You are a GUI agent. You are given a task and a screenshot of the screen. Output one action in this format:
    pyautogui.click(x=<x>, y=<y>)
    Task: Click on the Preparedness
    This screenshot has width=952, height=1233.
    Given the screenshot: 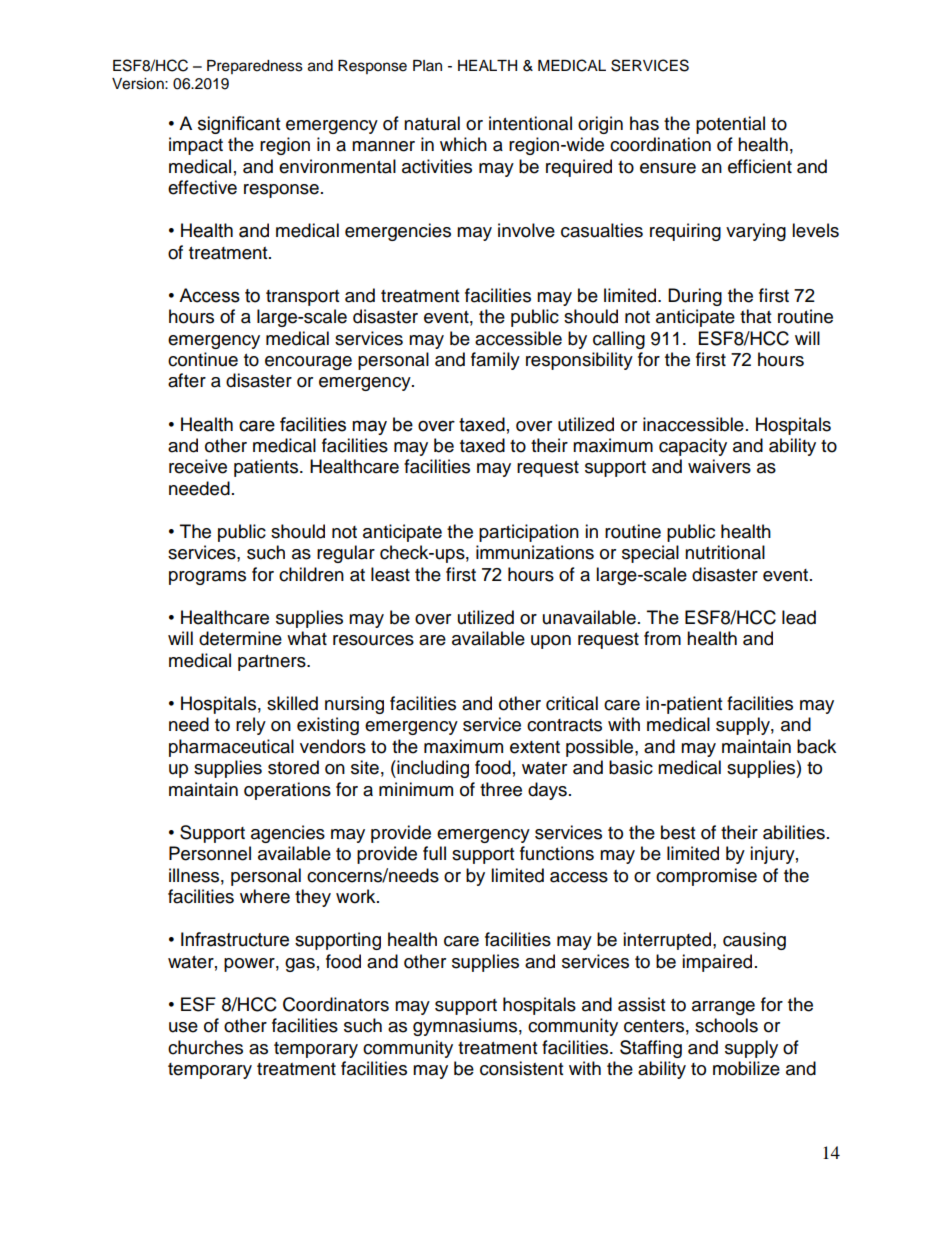 What is the action you would take?
    pyautogui.click(x=255, y=67)
